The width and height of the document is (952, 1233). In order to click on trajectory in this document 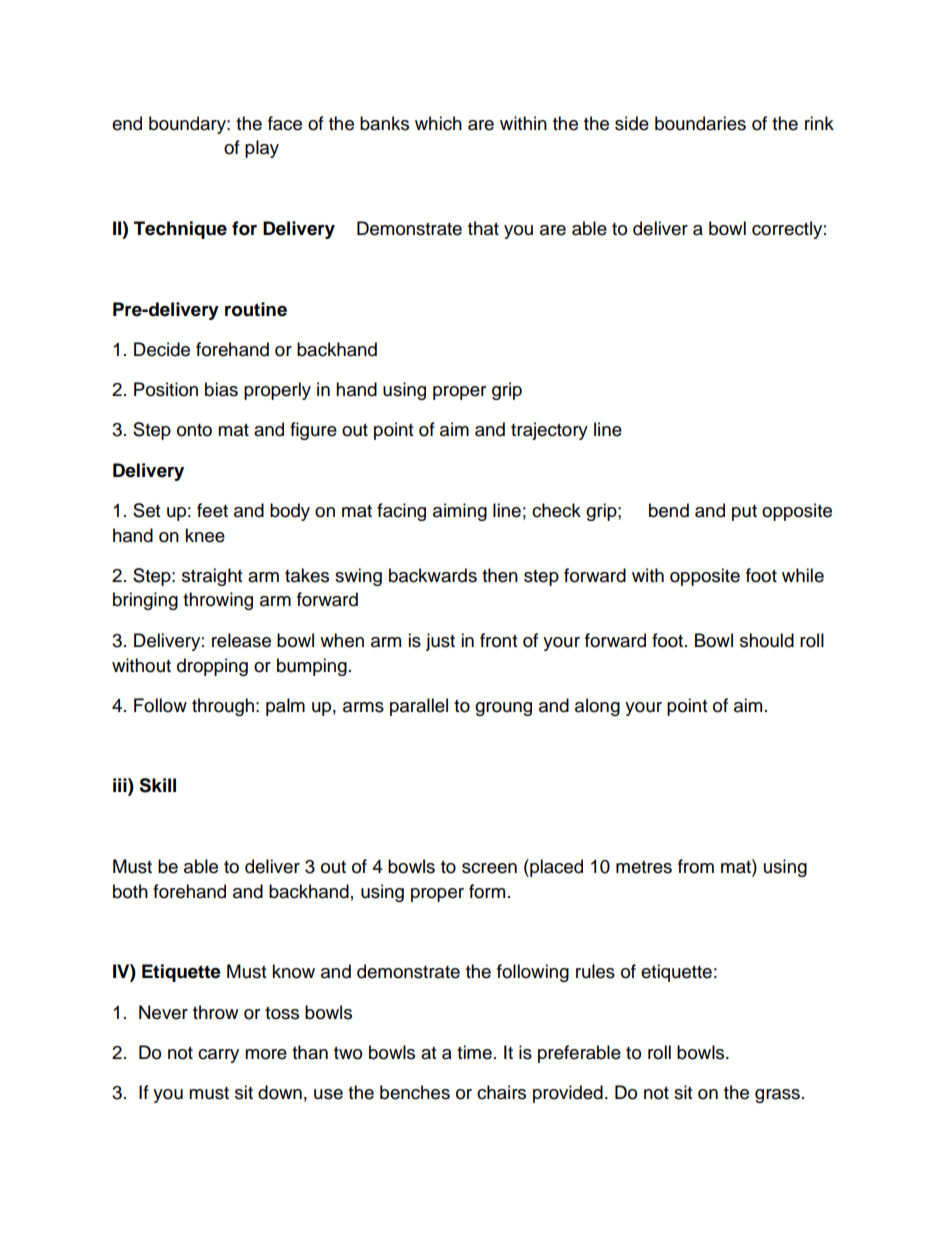, I will do `click(549, 431)`.
